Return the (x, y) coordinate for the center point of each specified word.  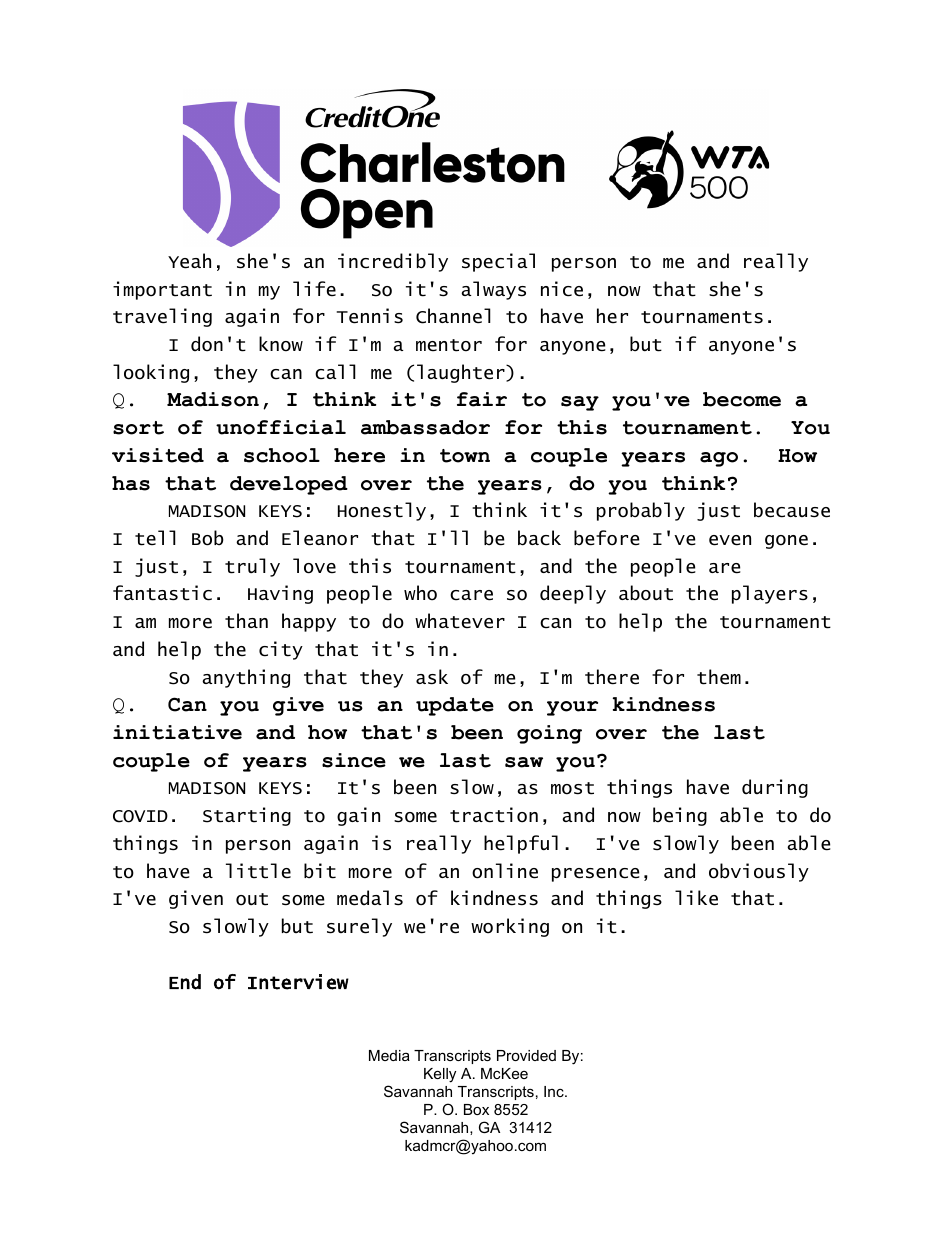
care (471, 595)
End (185, 982)
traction (494, 815)
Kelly (440, 1075)
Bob (208, 538)
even (730, 540)
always (493, 290)
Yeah (189, 261)
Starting (247, 816)
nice (562, 289)
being (680, 816)
